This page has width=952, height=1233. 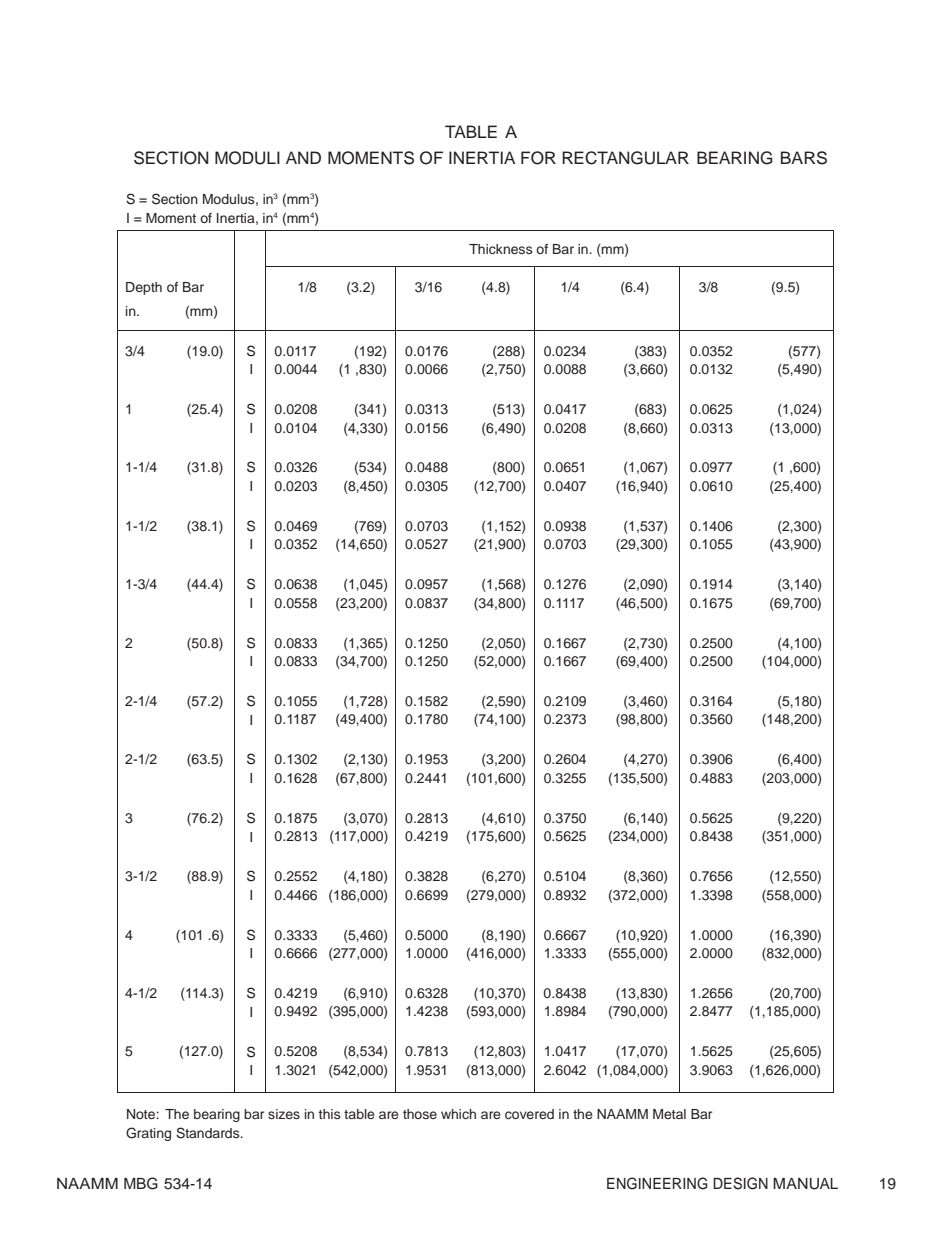 I want to click on Standards, so click(x=209, y=1133).
